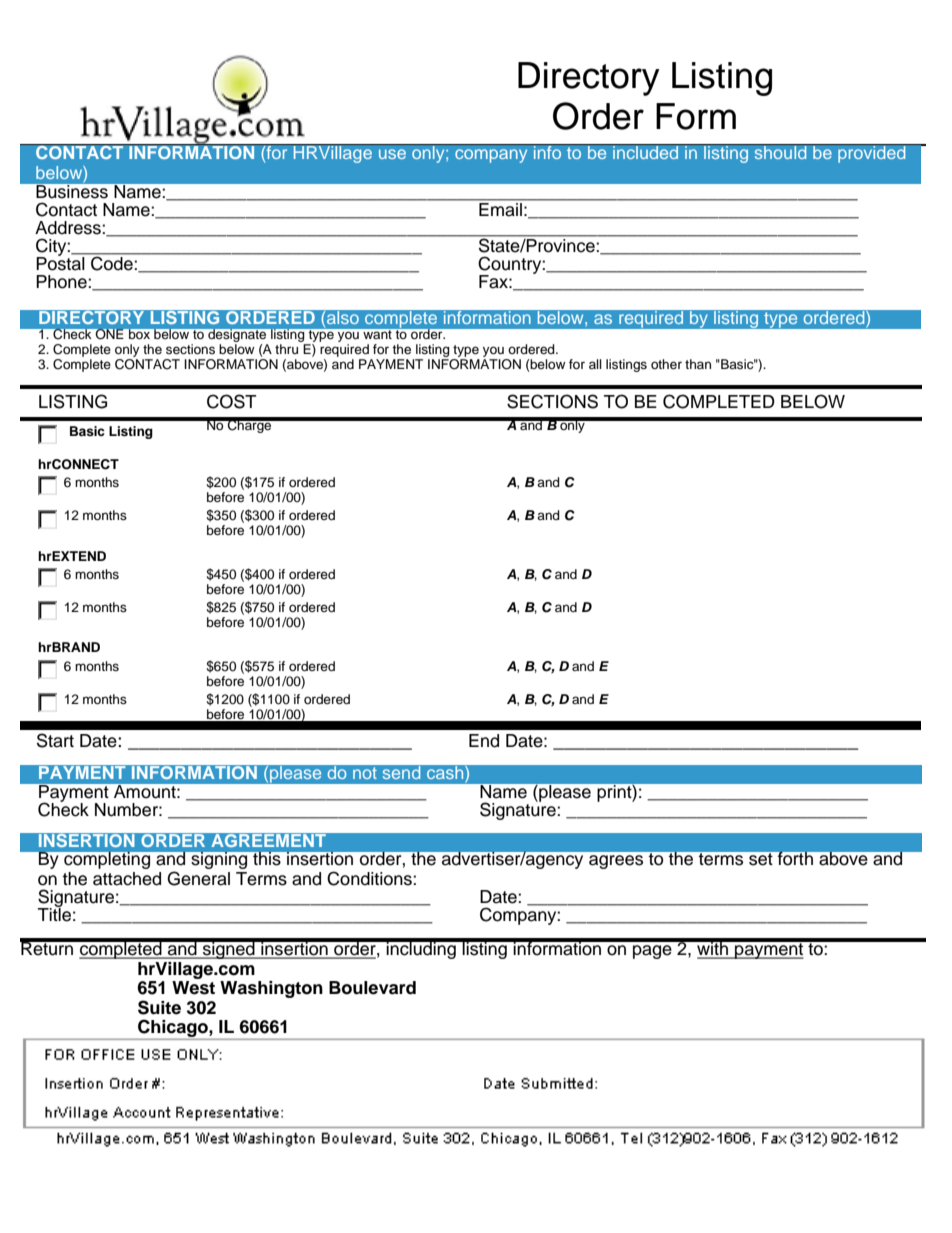  I want to click on thru, so click(286, 349).
